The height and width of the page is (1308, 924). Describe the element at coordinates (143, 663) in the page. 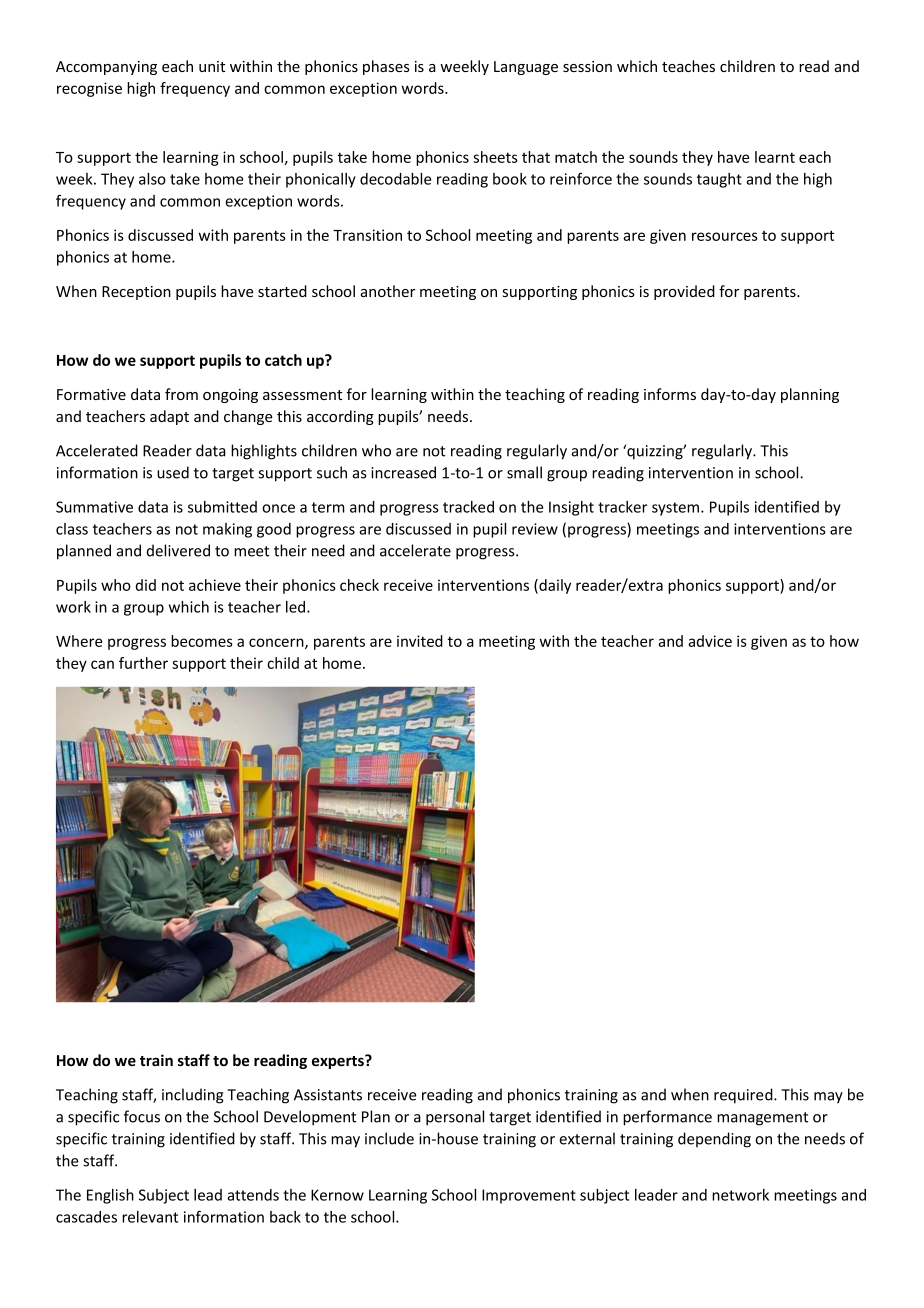

I see `further` at that location.
